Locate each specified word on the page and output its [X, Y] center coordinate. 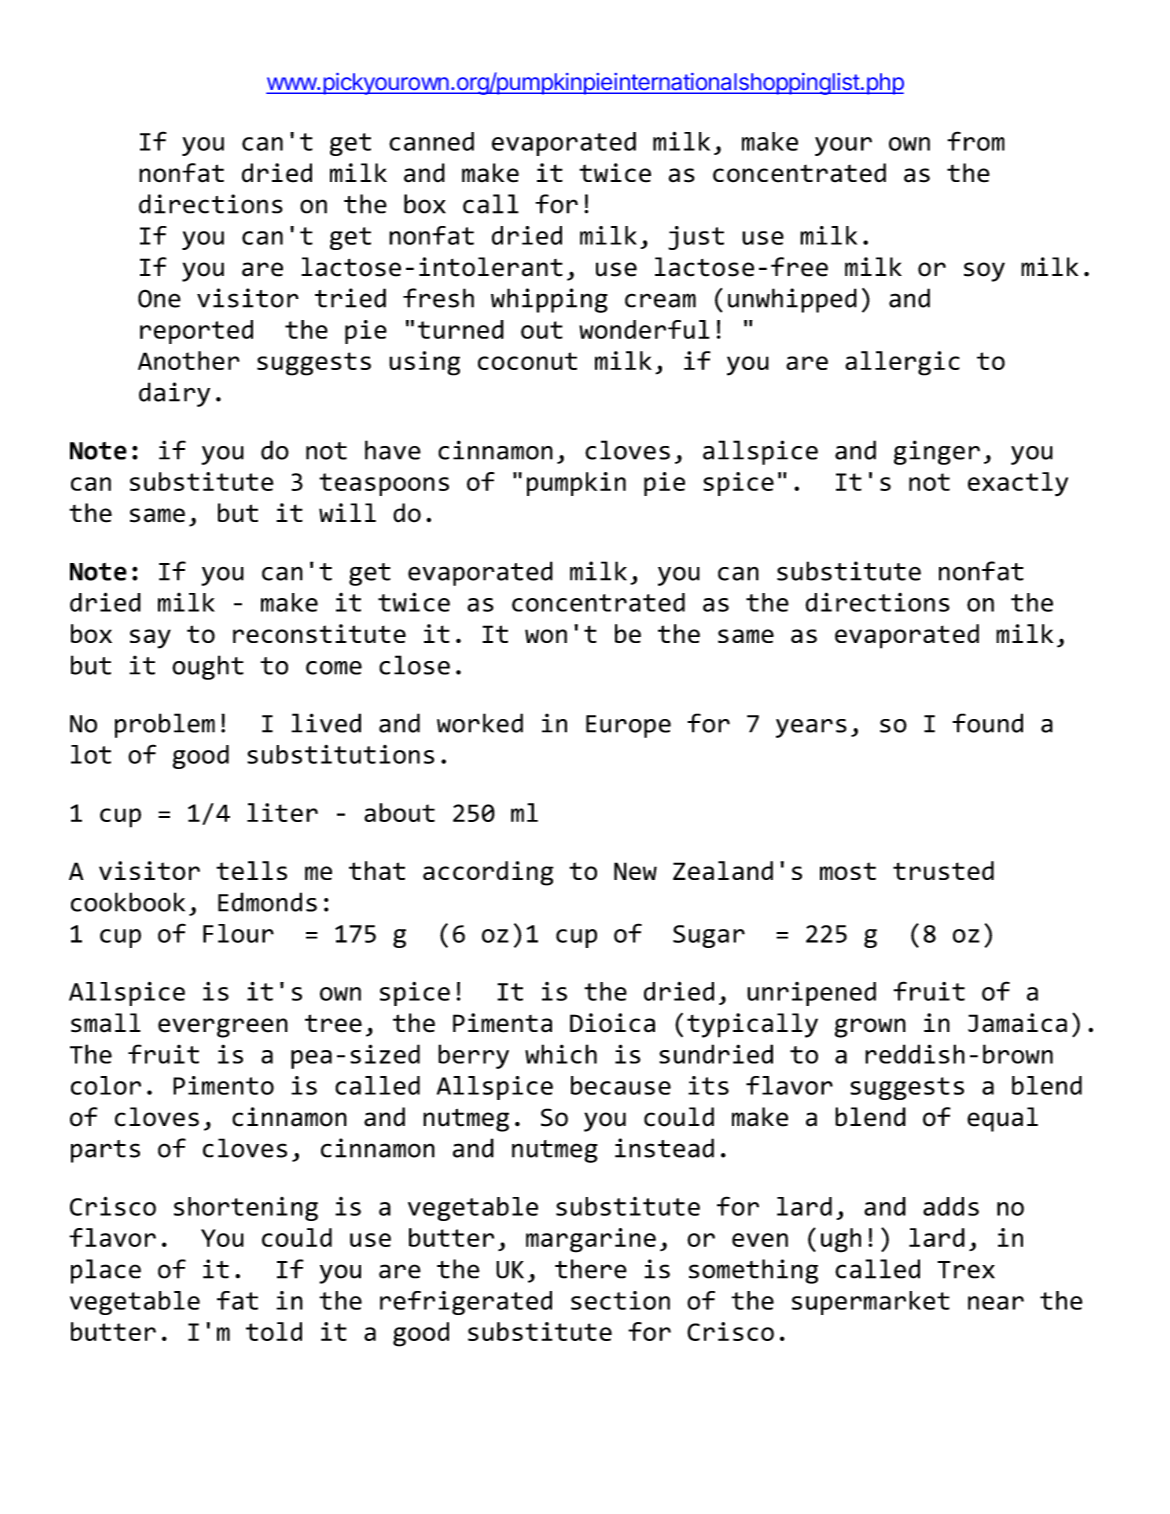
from [976, 141]
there [591, 1269]
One [159, 298]
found [987, 723]
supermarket [871, 1303]
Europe [628, 726]
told [274, 1331]
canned [431, 141]
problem [165, 725]
